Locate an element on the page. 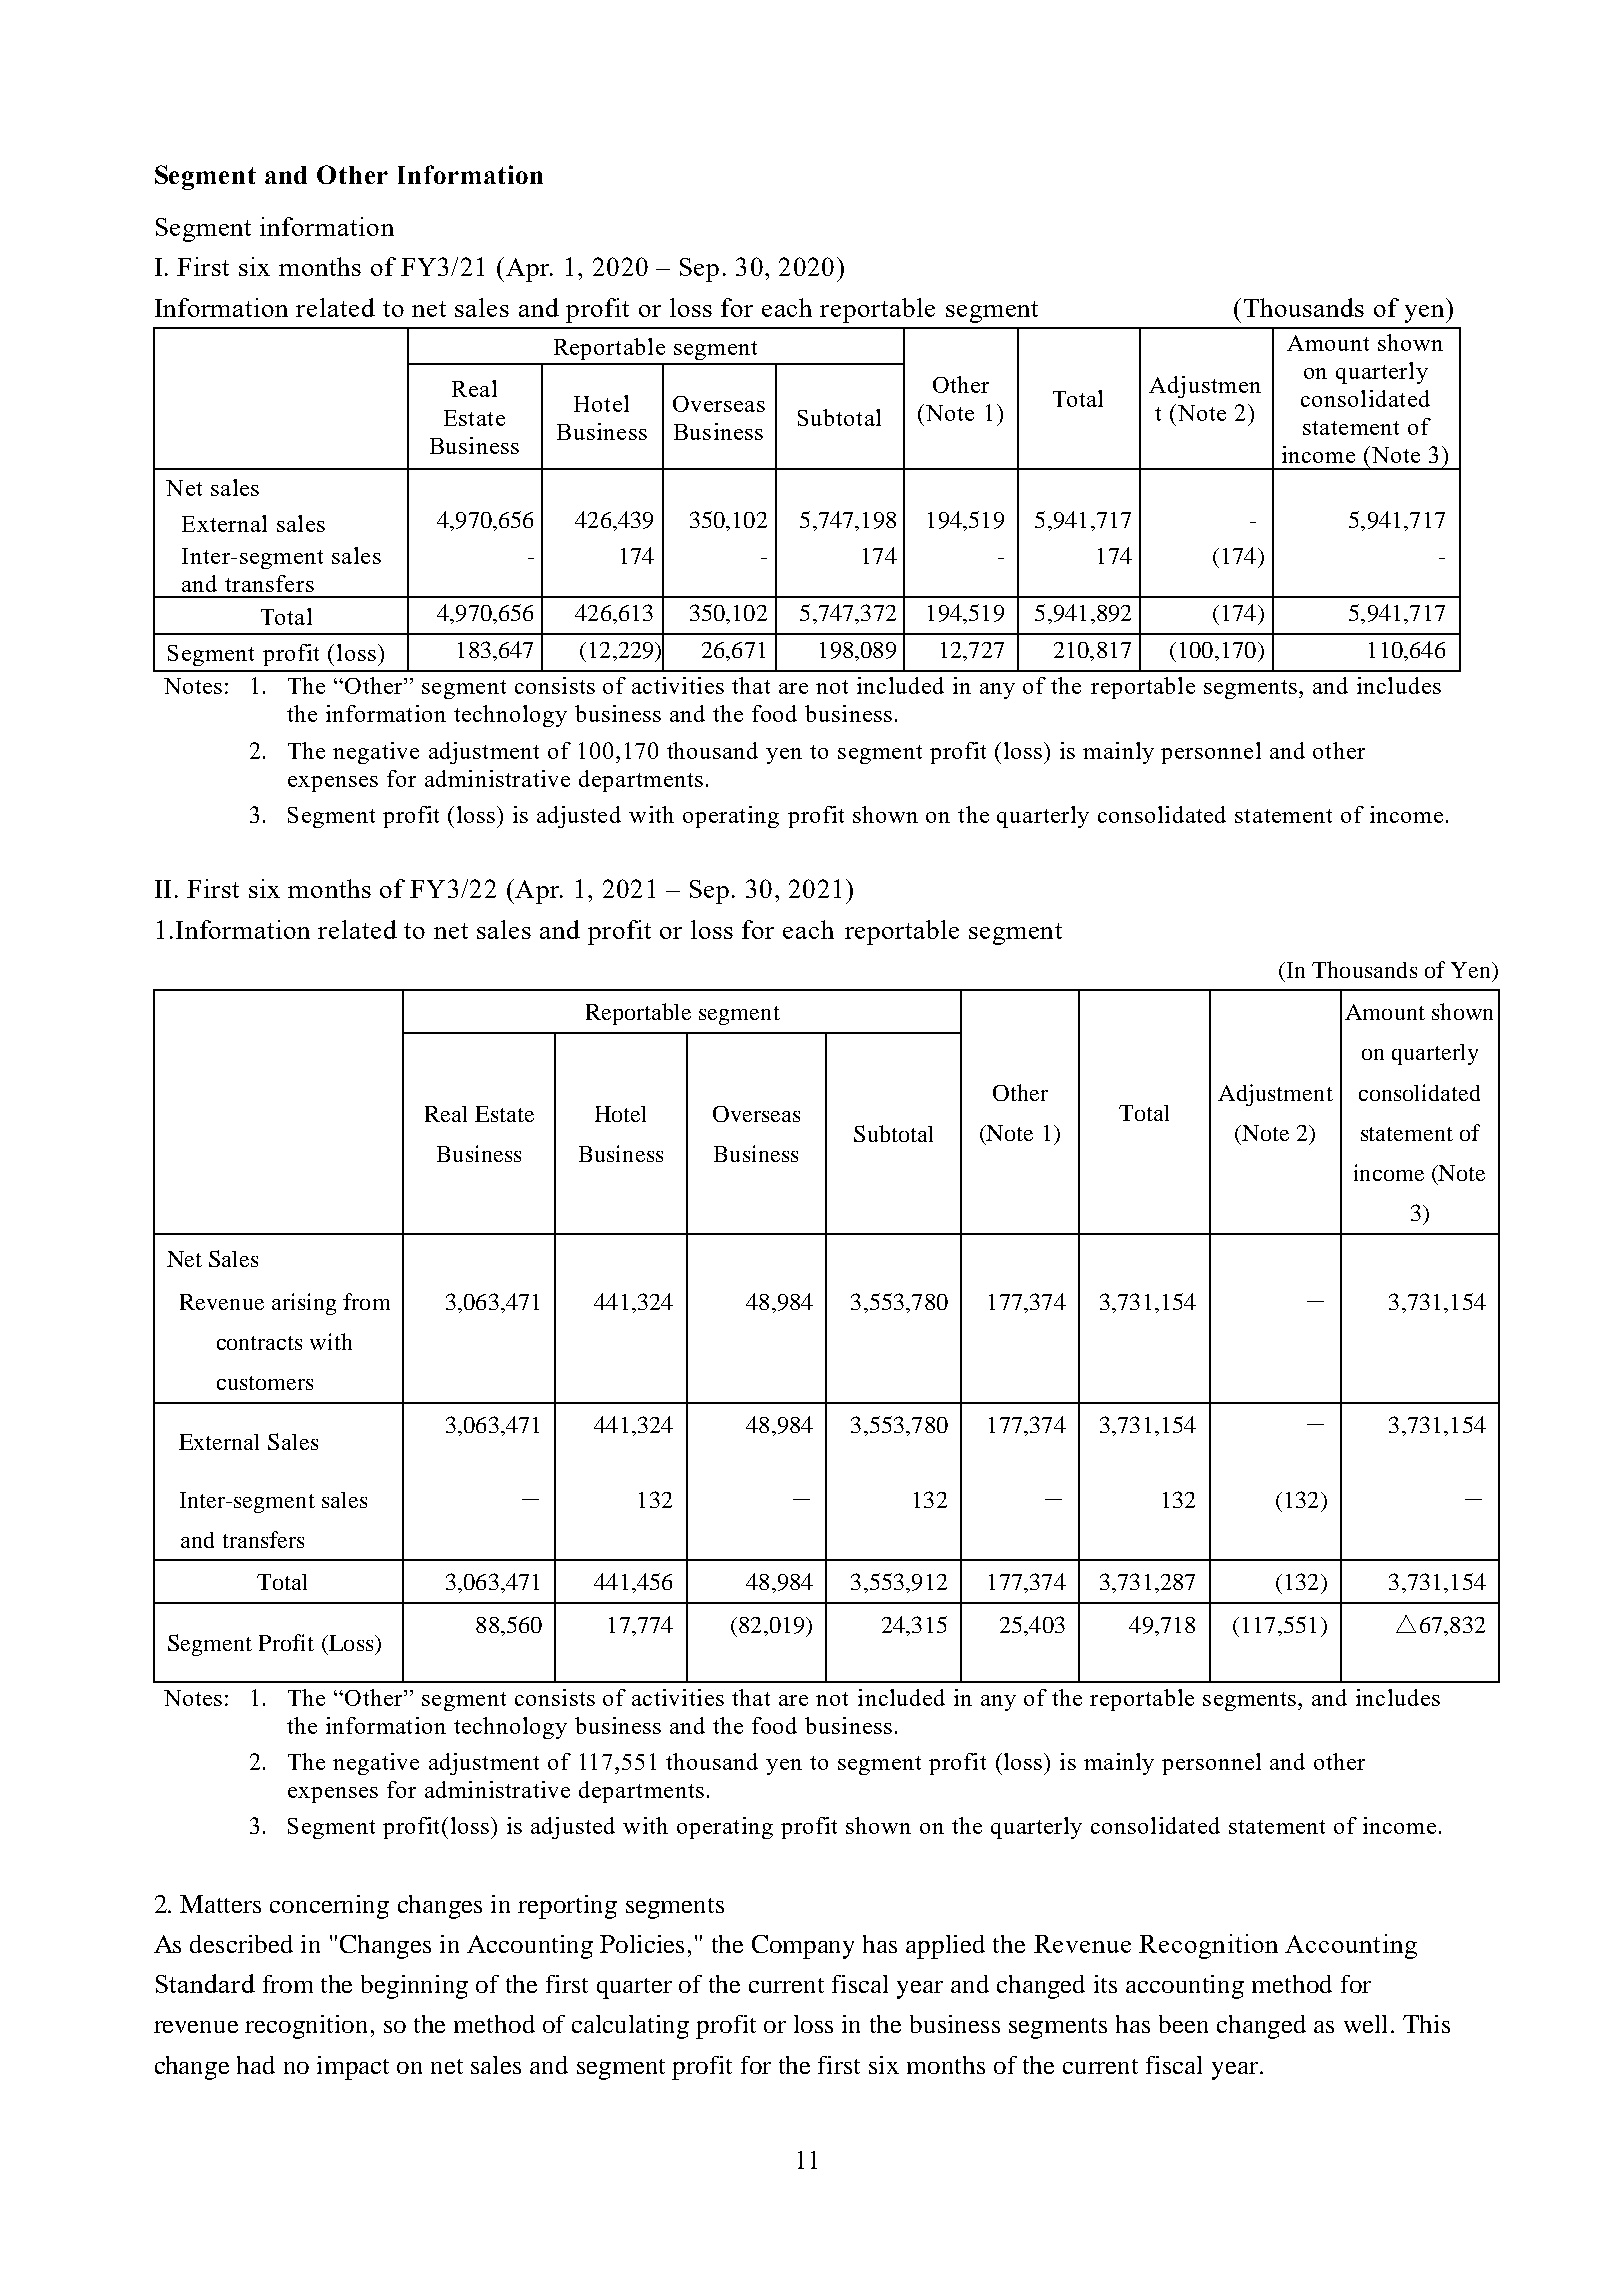 The image size is (1614, 2283). well is located at coordinates (1368, 2024).
